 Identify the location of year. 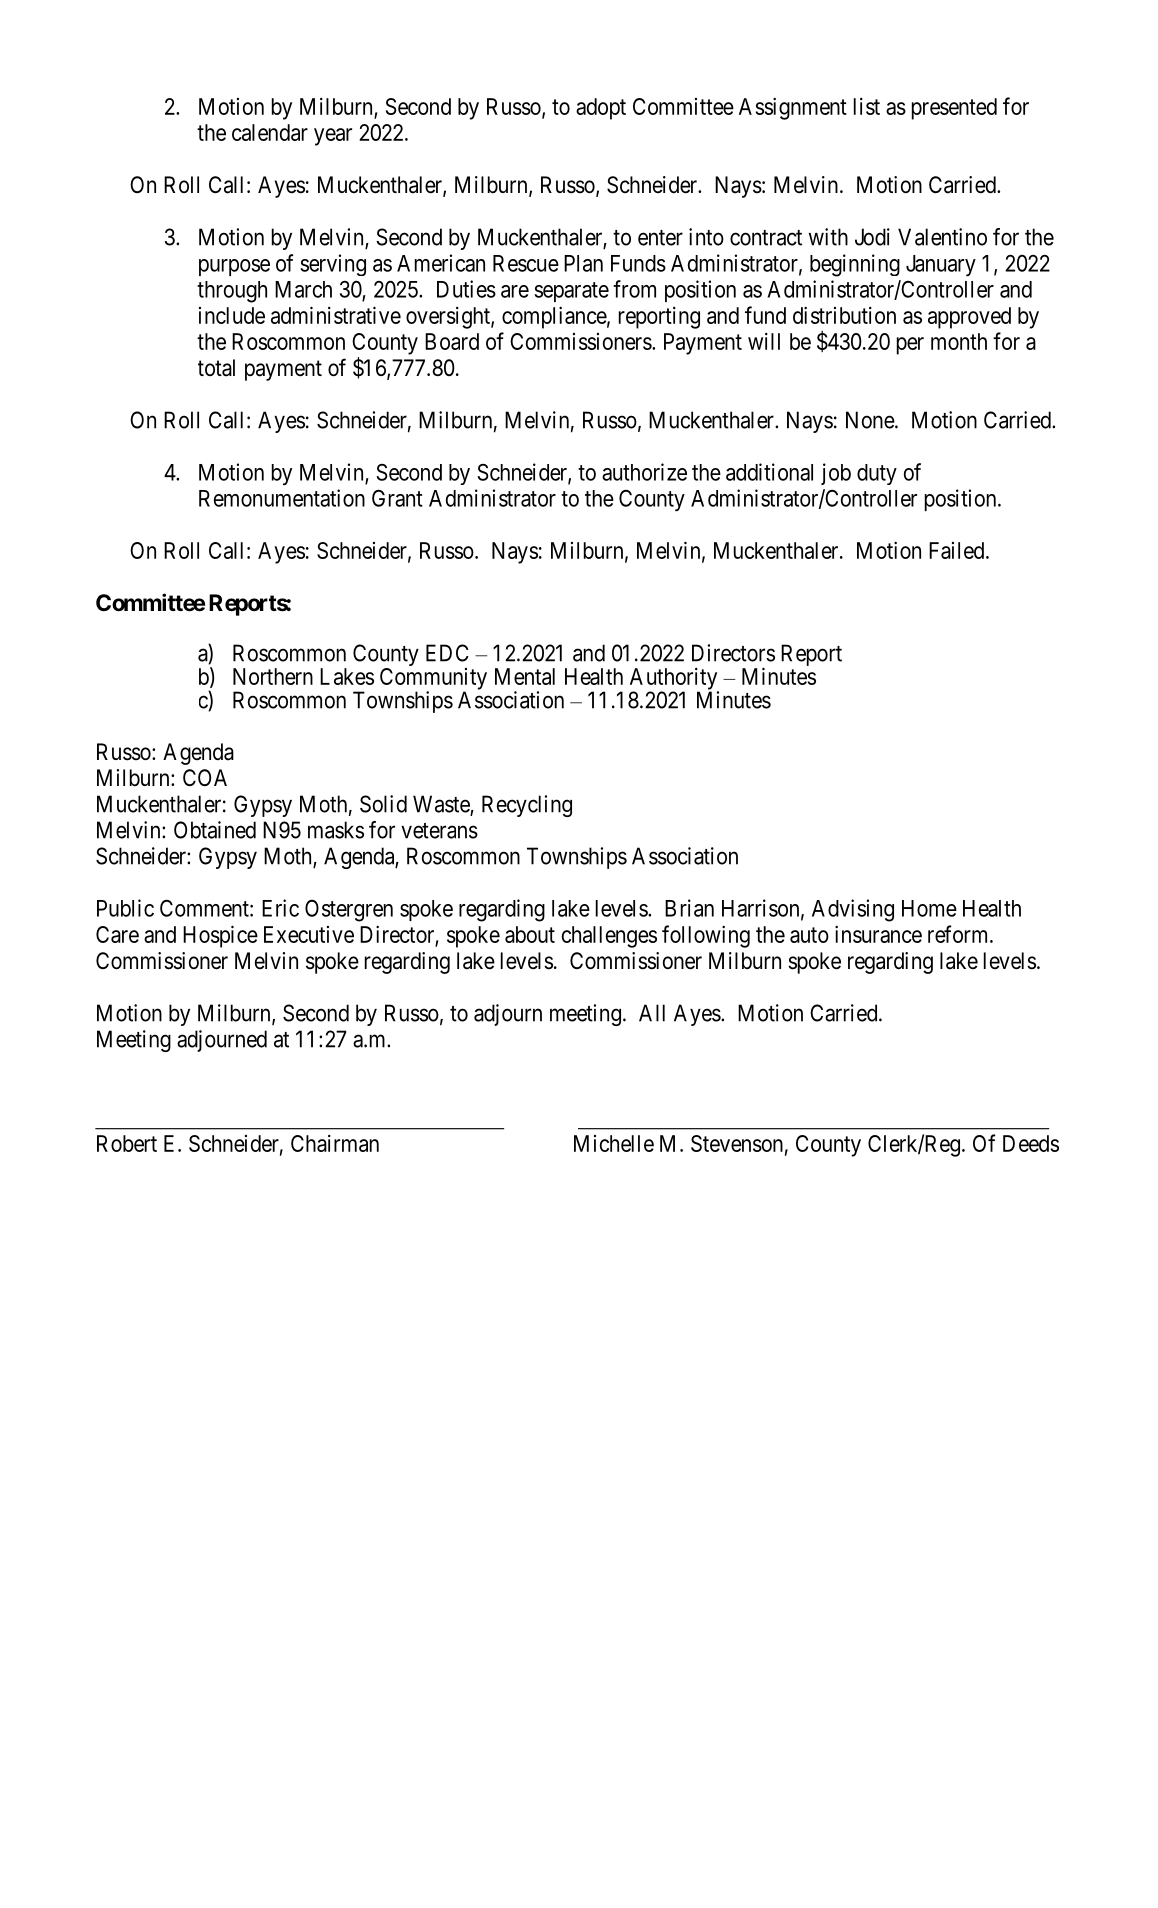
(333, 137).
